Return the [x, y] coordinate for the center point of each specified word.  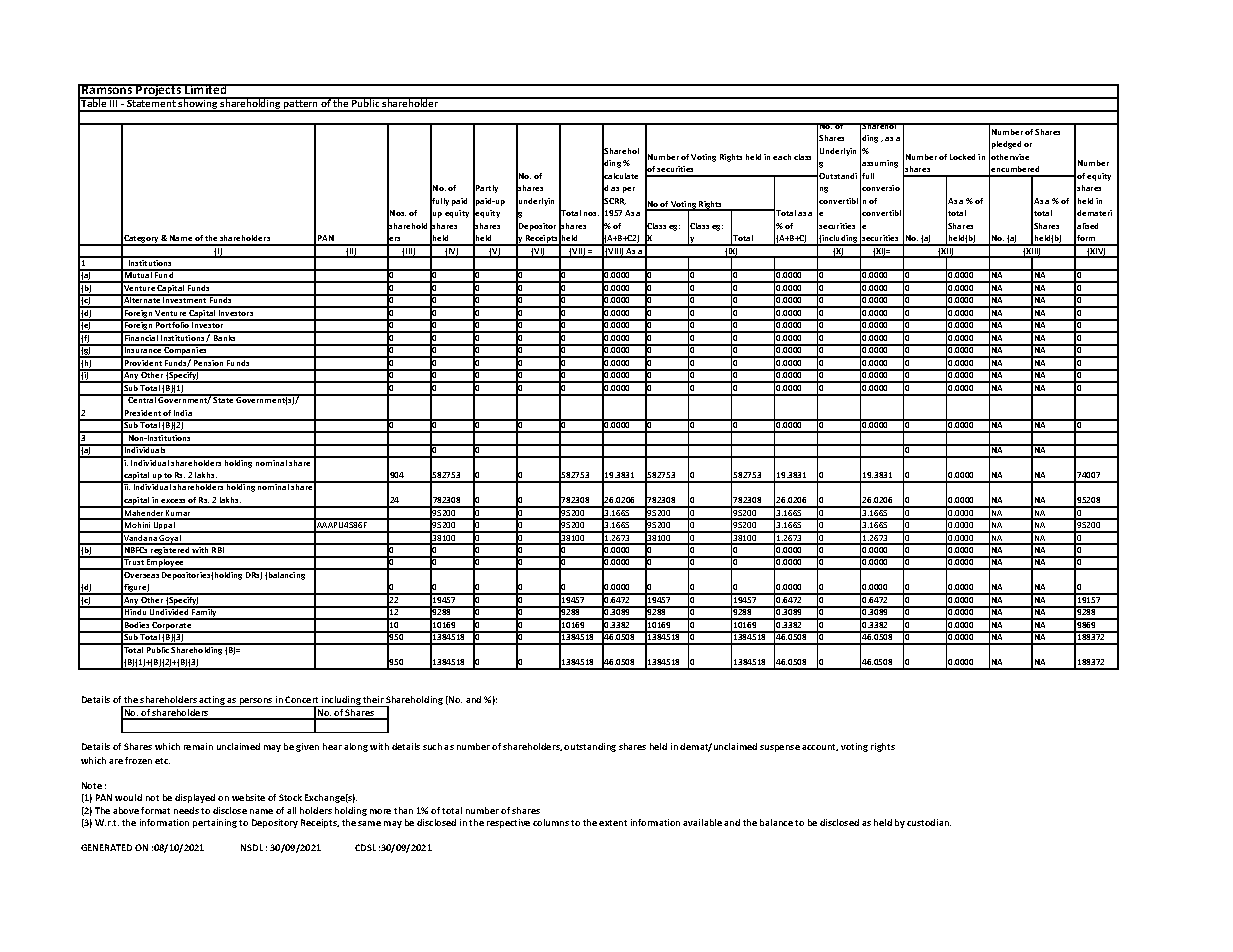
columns [551, 822]
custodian [929, 822]
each [782, 157]
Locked [962, 157]
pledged [1006, 145]
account [820, 747]
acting [212, 701]
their [373, 699]
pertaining [215, 823]
